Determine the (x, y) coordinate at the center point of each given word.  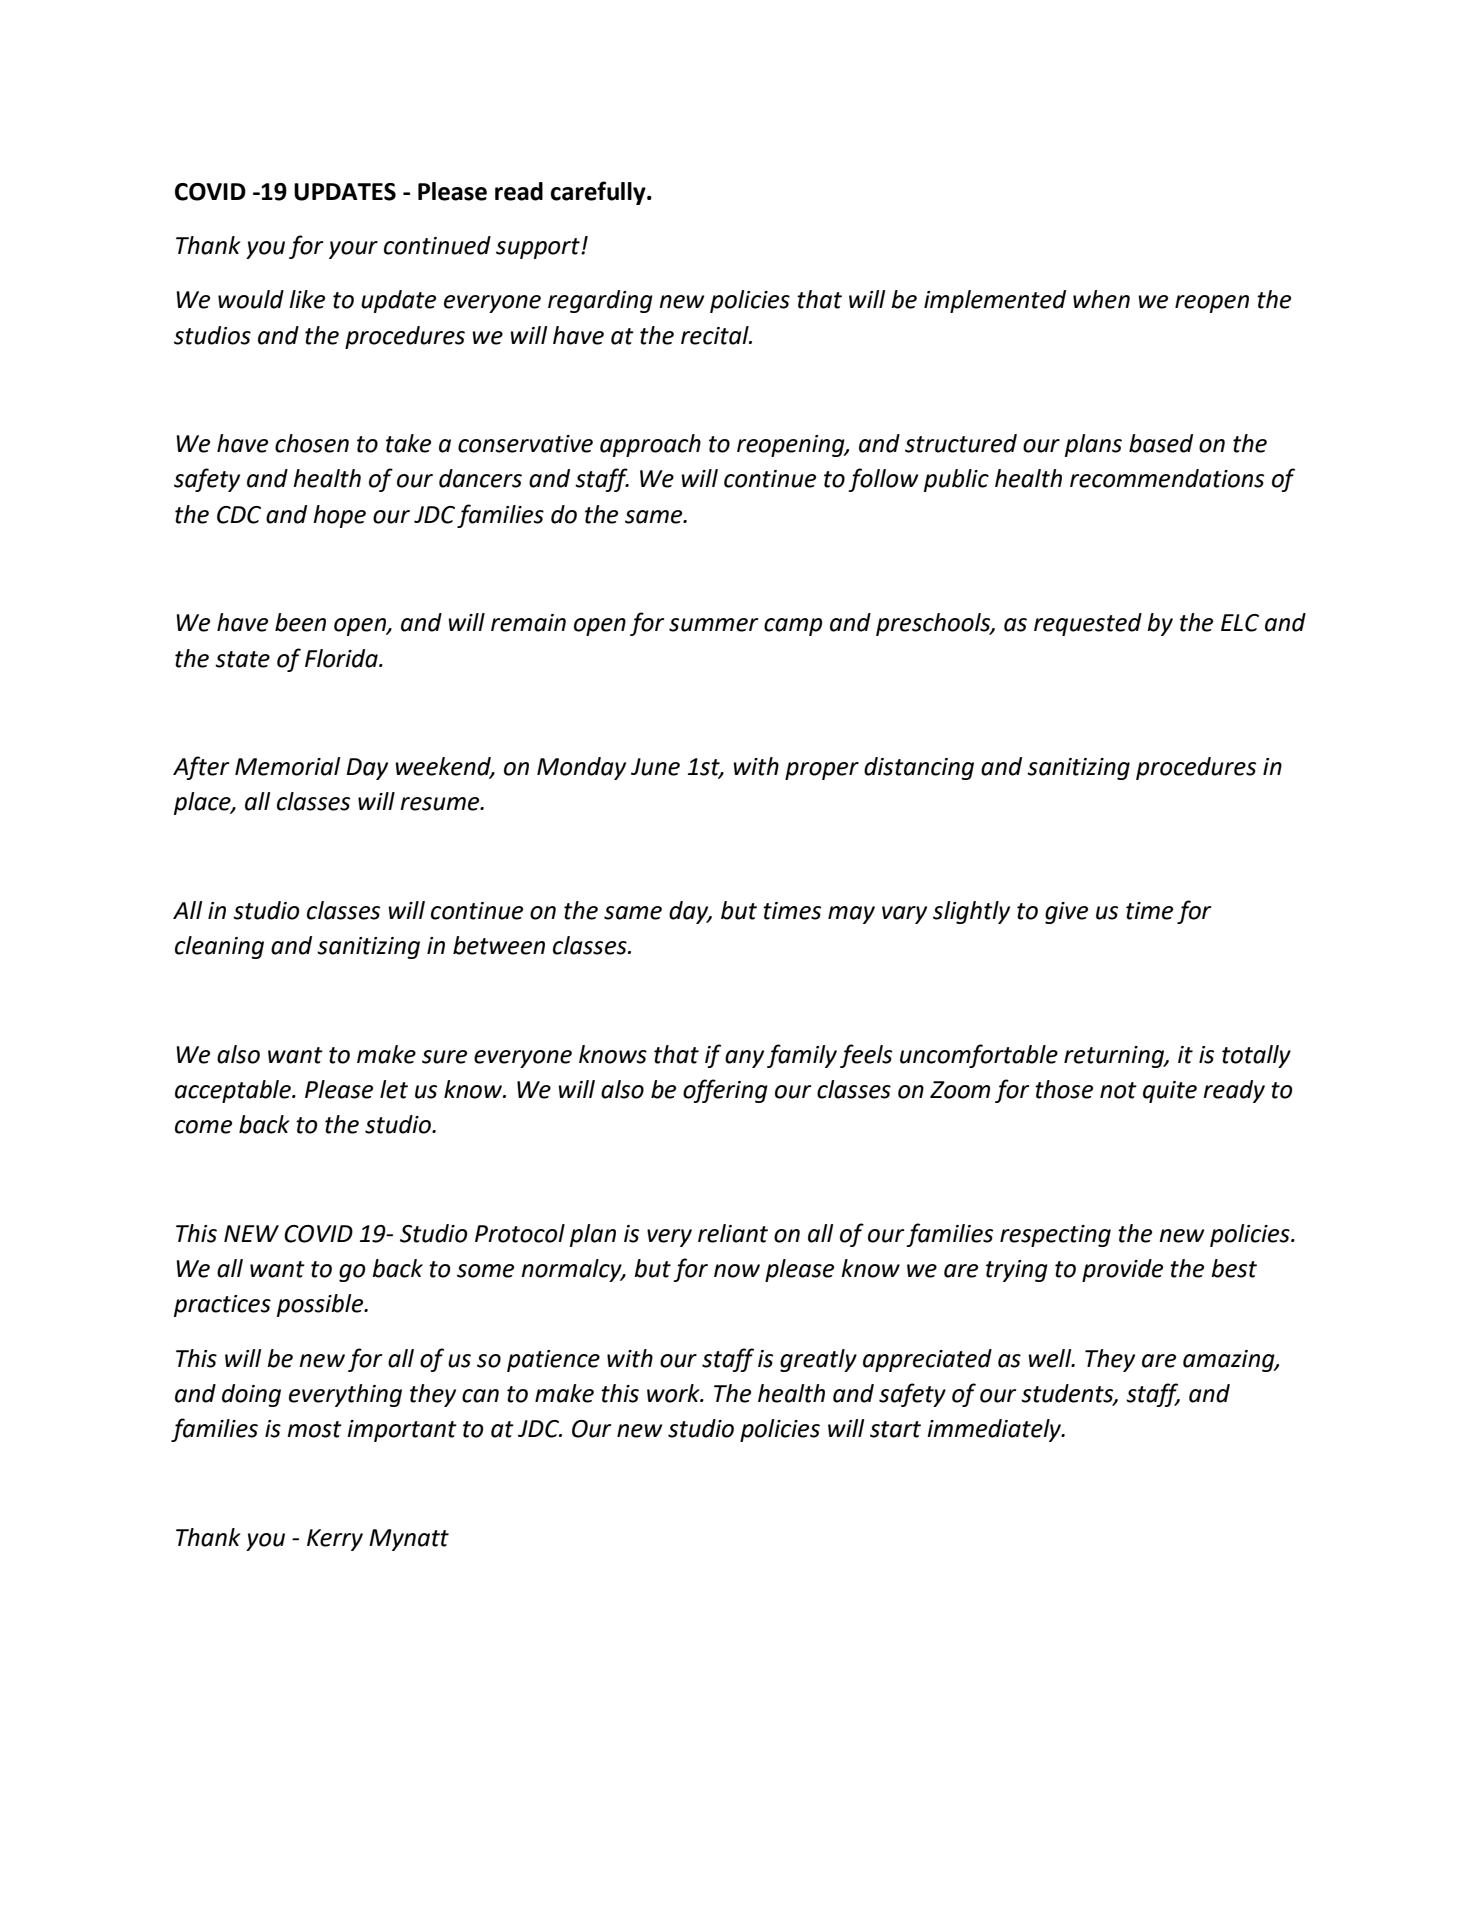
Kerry (335, 1540)
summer (713, 625)
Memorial (287, 766)
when (1101, 299)
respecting (1055, 1236)
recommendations (1167, 478)
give (1066, 913)
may (851, 915)
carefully (599, 193)
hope (339, 516)
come (203, 1127)
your (353, 250)
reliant (733, 1233)
